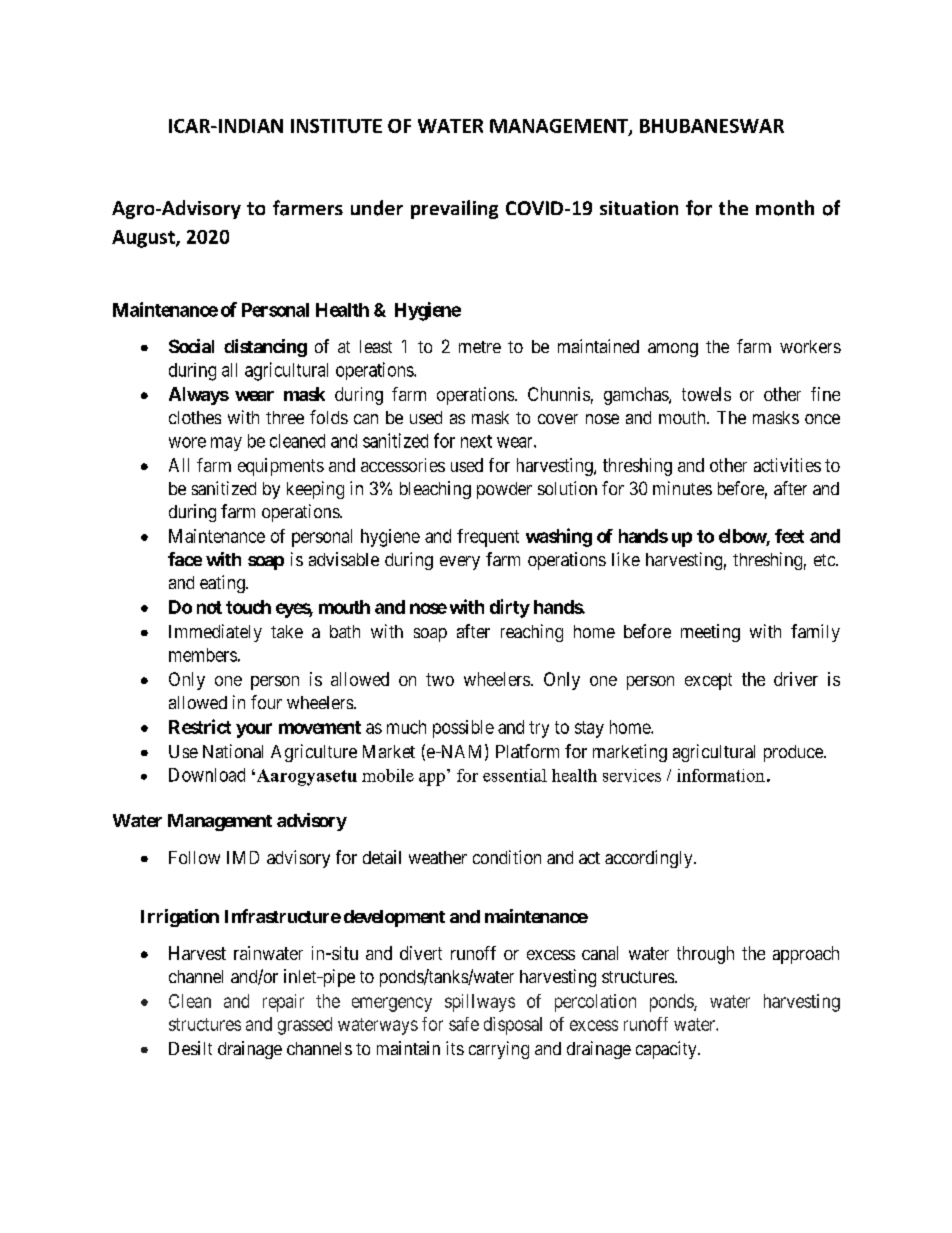  Describe the element at coordinates (463, 729) in the document. I see `possible` at that location.
